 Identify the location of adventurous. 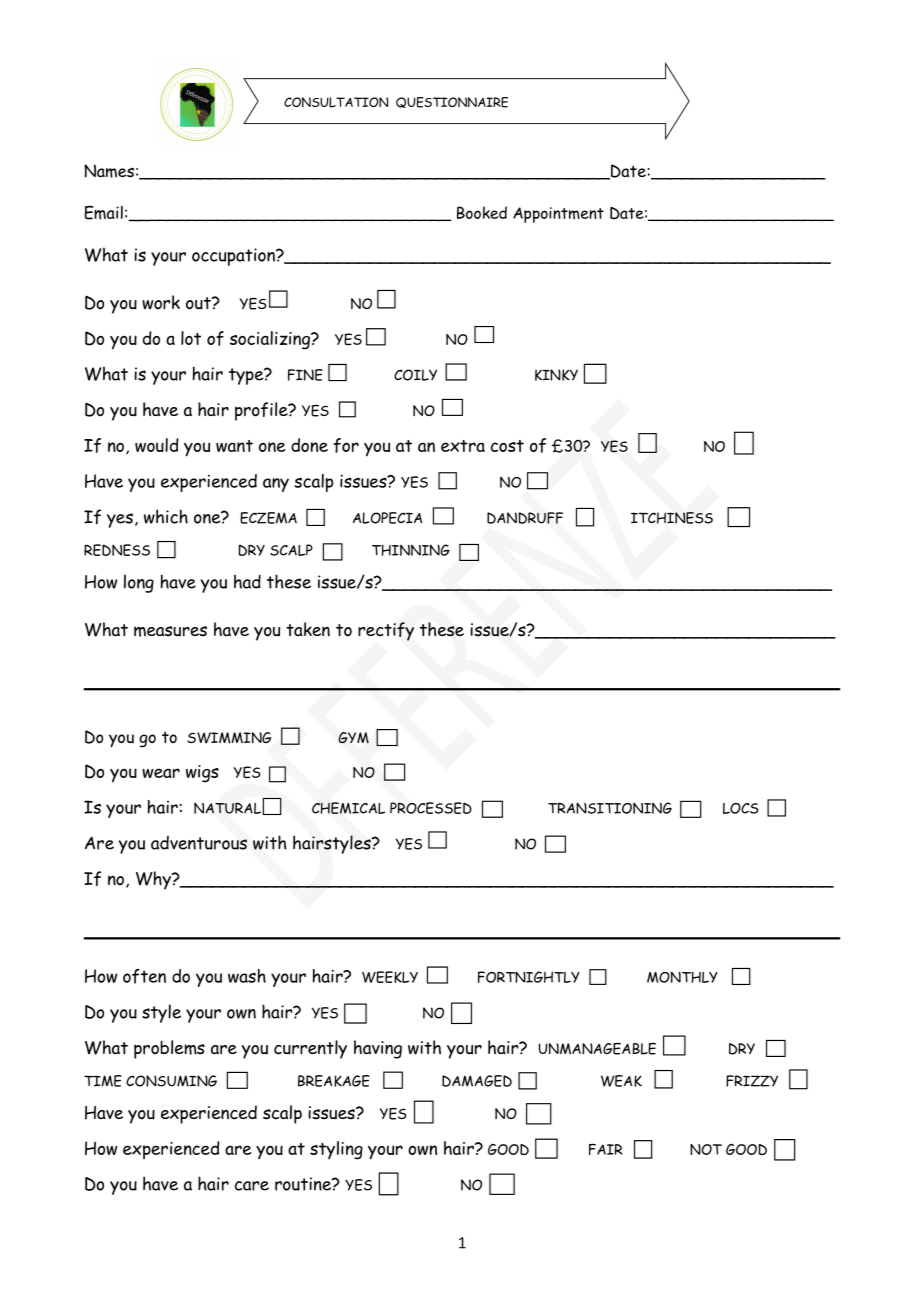
(199, 843).
